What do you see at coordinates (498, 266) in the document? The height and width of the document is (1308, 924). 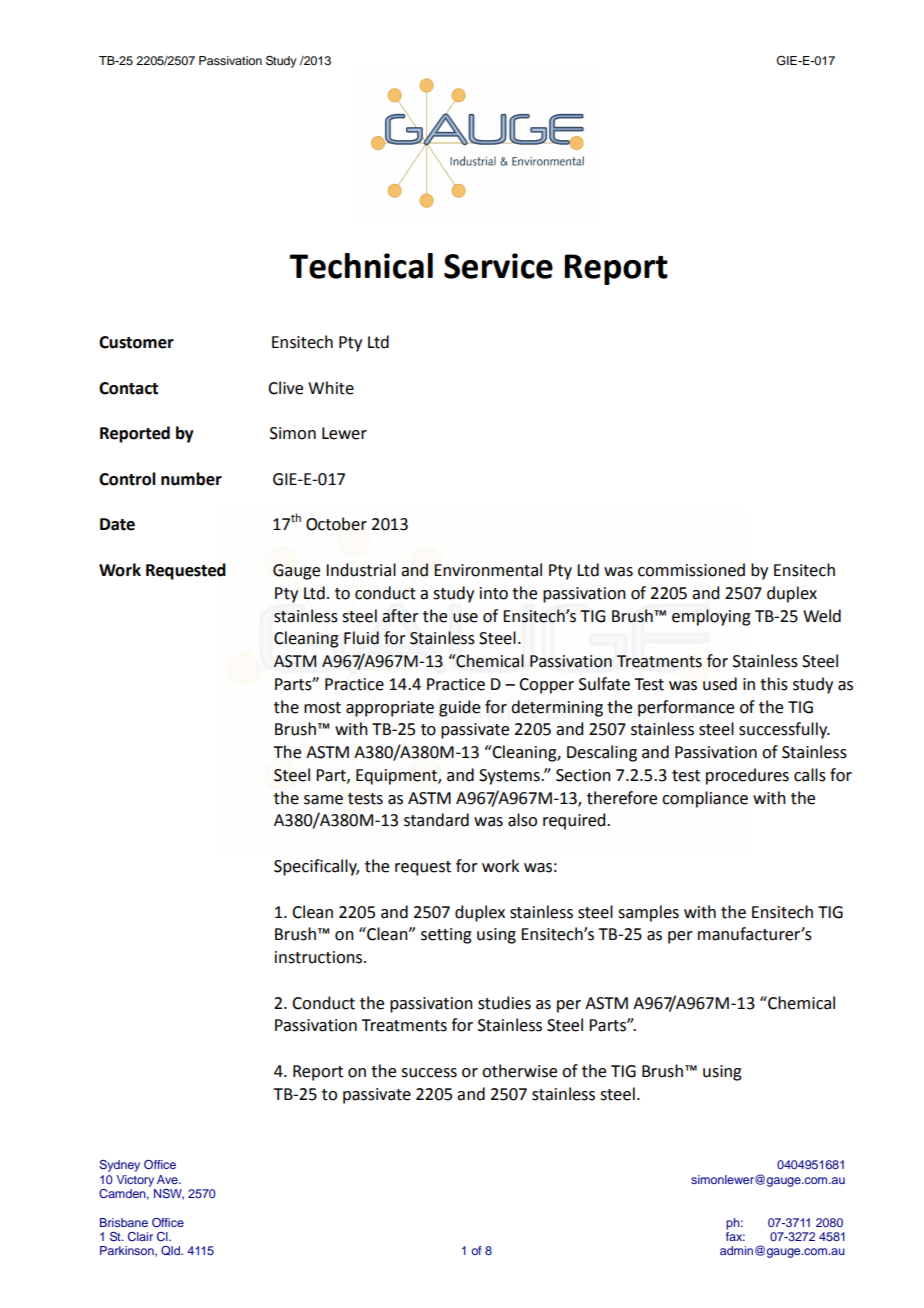 I see `Service` at bounding box center [498, 266].
